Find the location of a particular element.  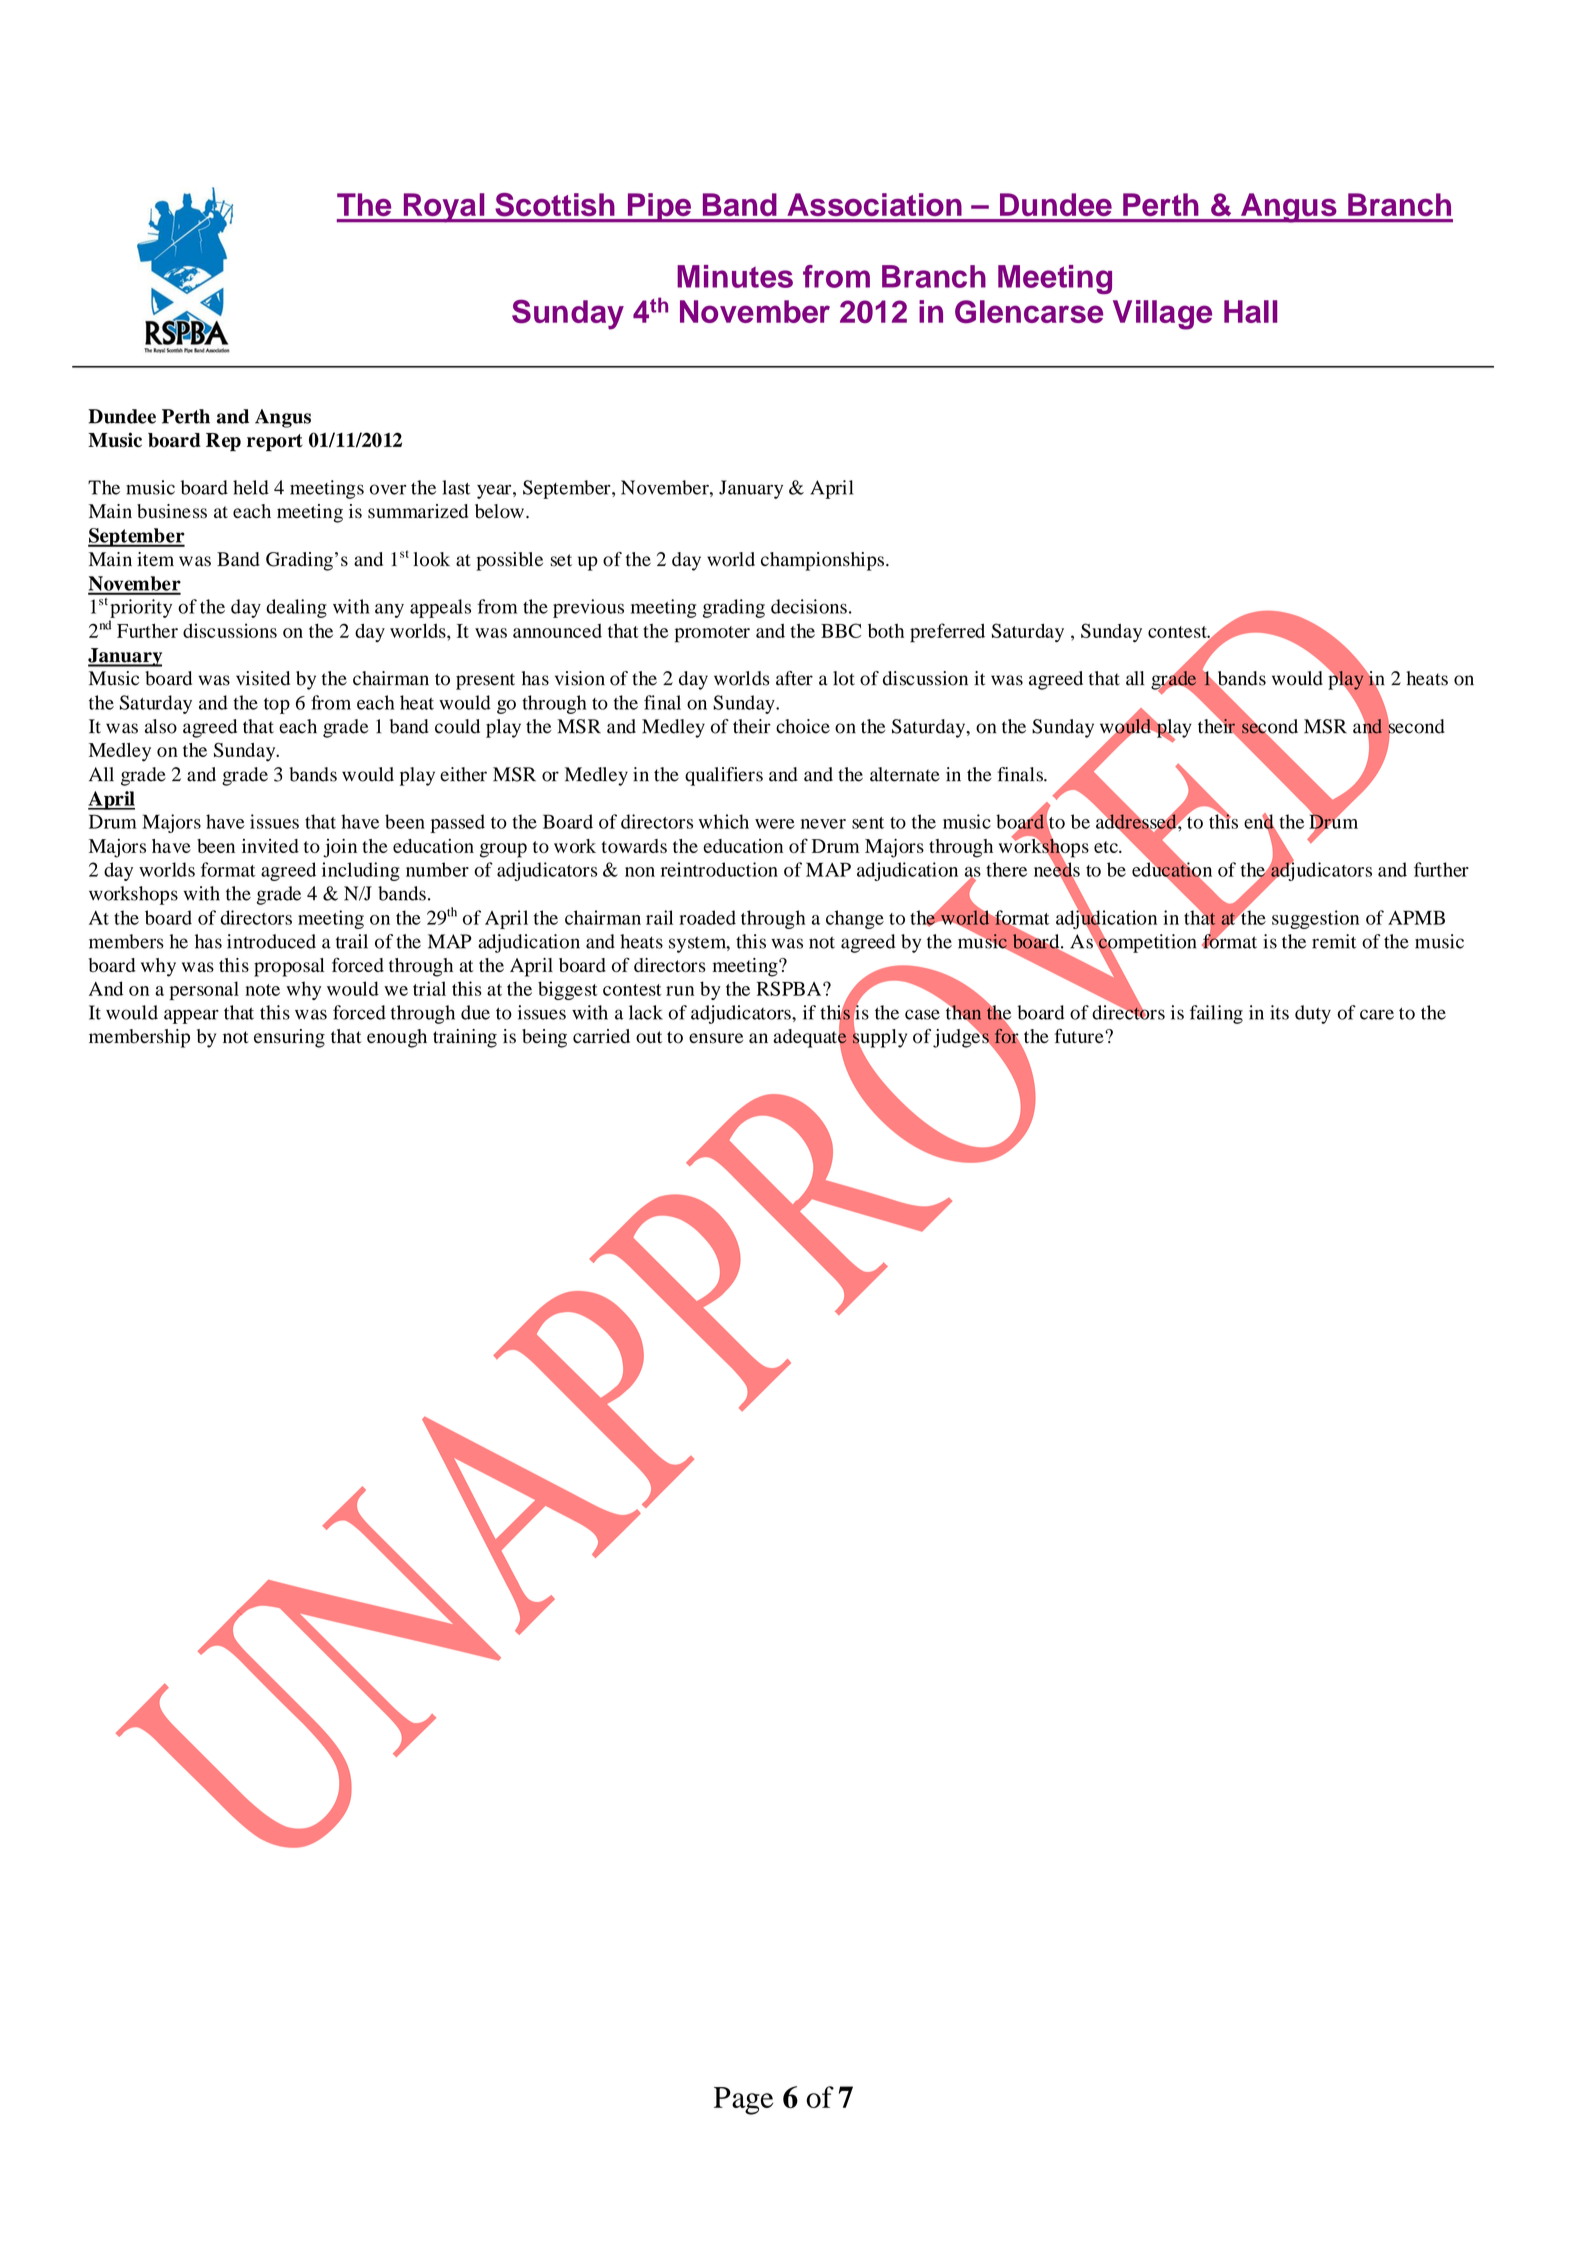

top is located at coordinates (277, 706).
